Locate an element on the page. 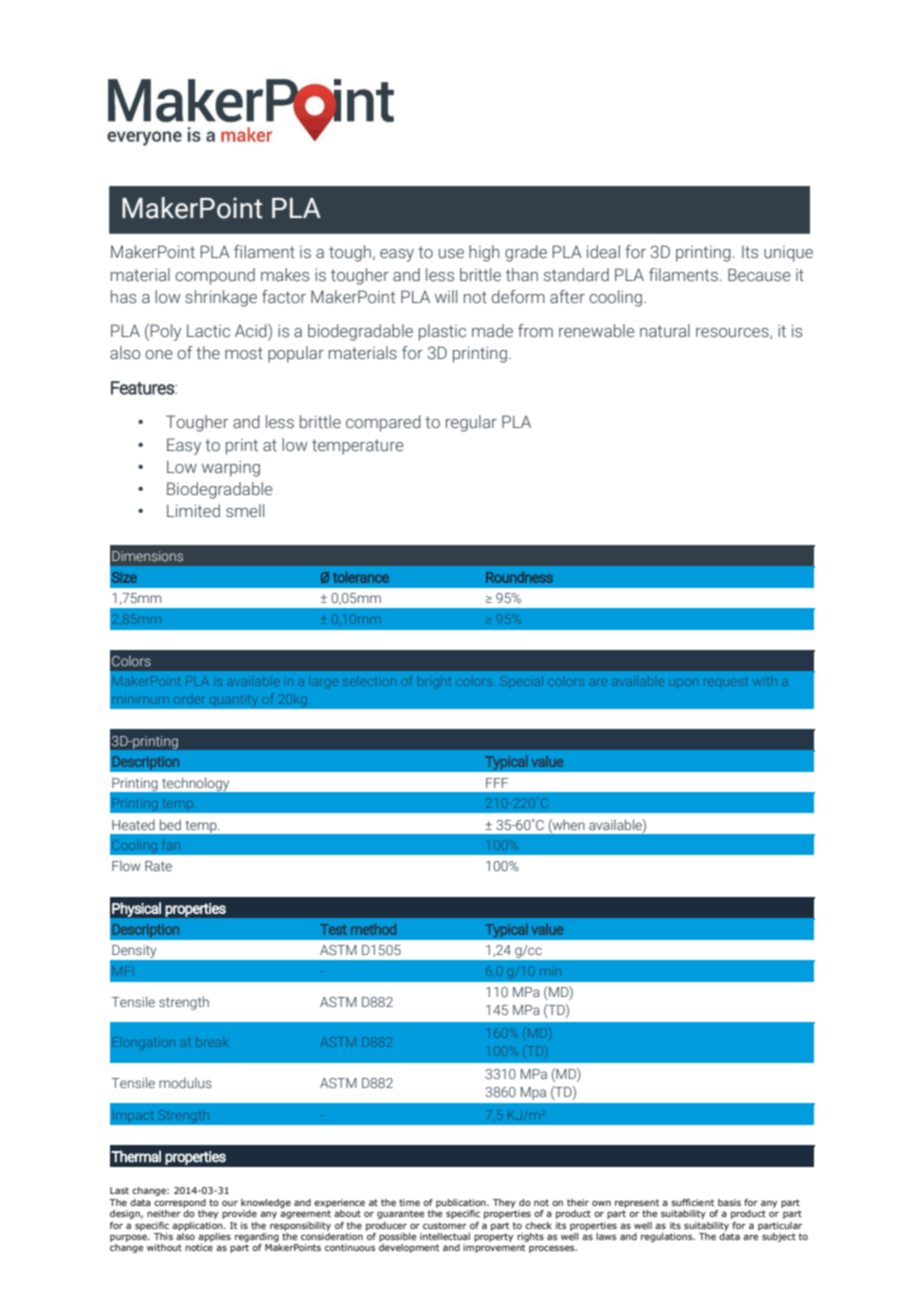  compound is located at coordinates (215, 276).
